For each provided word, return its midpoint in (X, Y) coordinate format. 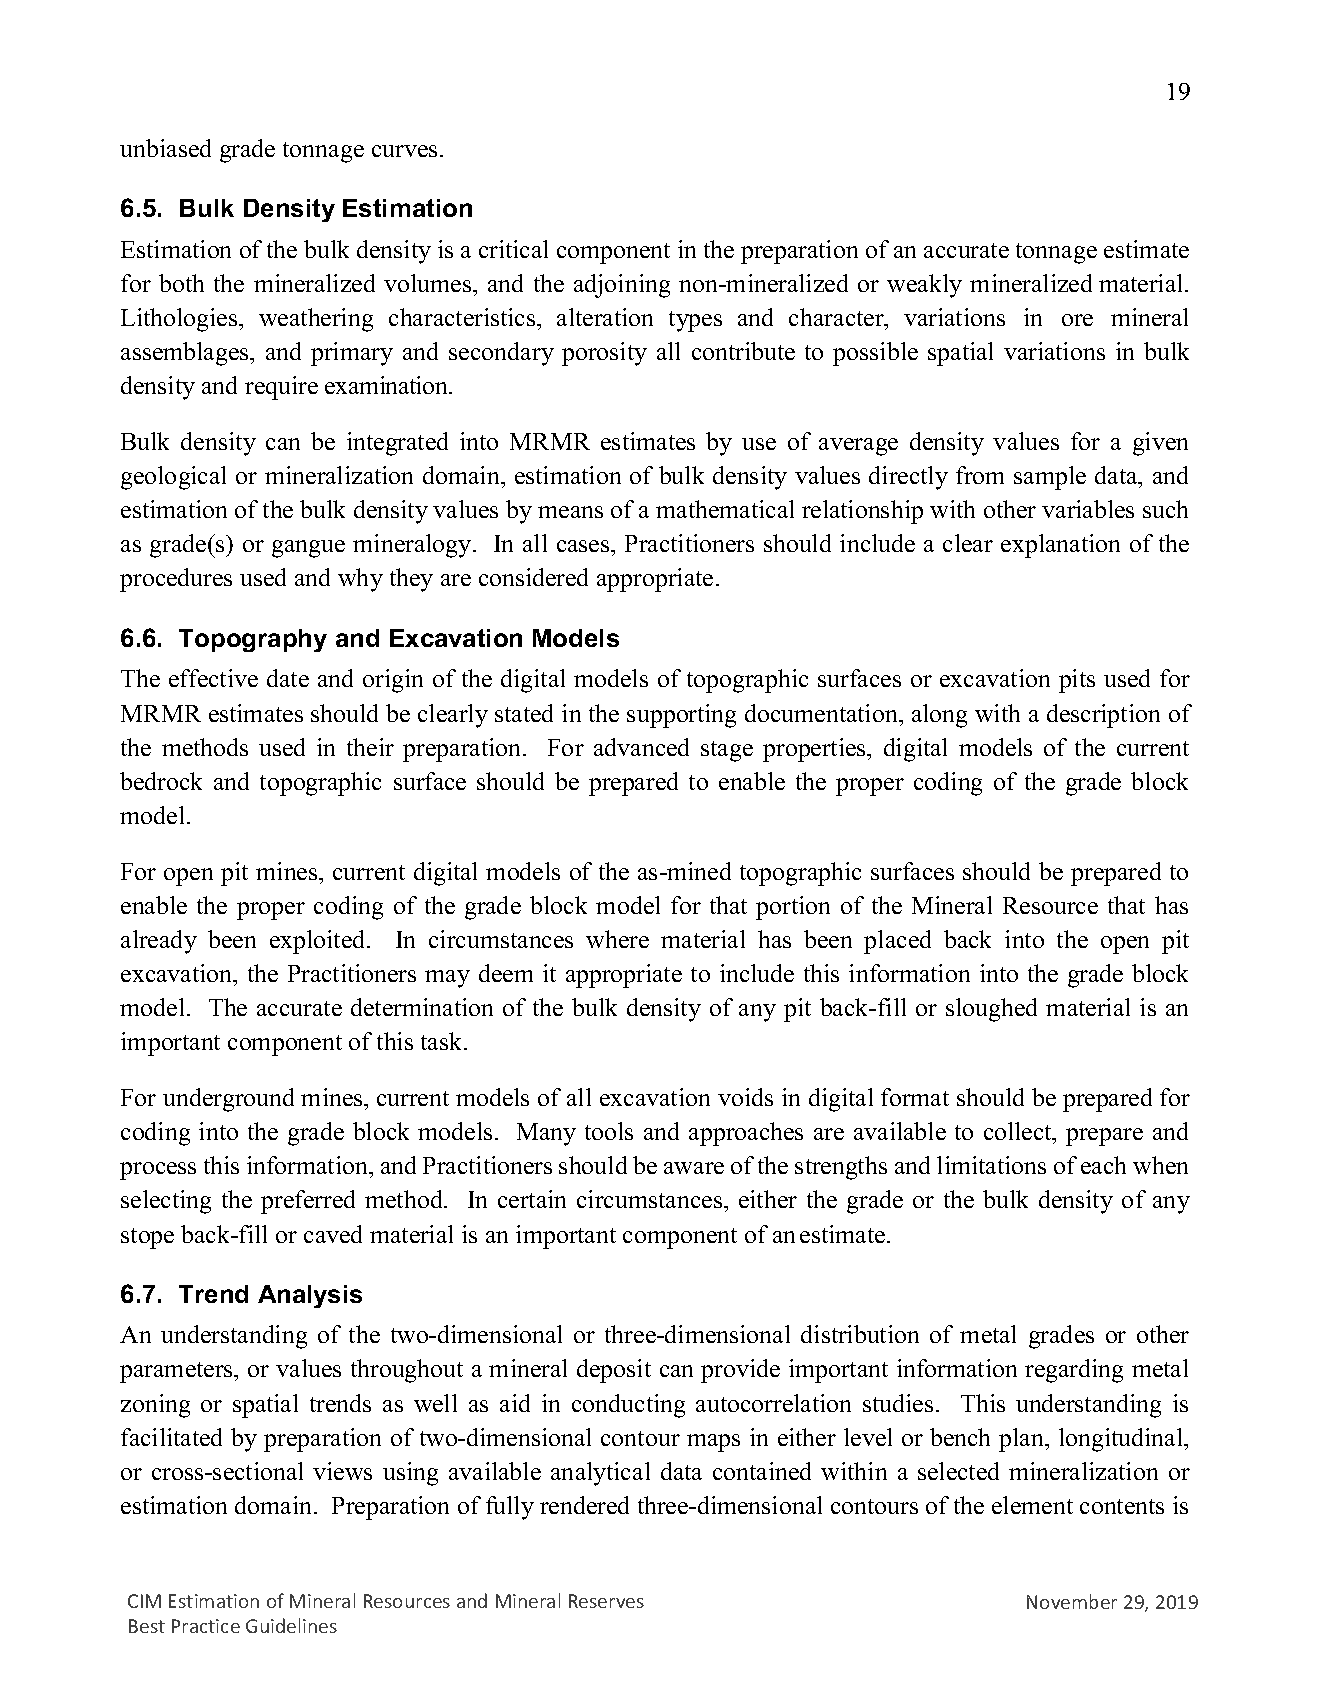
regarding (1074, 1371)
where (617, 939)
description (1103, 716)
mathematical (725, 509)
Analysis (310, 1296)
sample (1050, 478)
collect (1019, 1131)
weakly (924, 286)
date (288, 678)
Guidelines (291, 1625)
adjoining (622, 286)
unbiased (165, 148)
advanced (641, 747)
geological (173, 478)
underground (228, 1100)
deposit (614, 1371)
